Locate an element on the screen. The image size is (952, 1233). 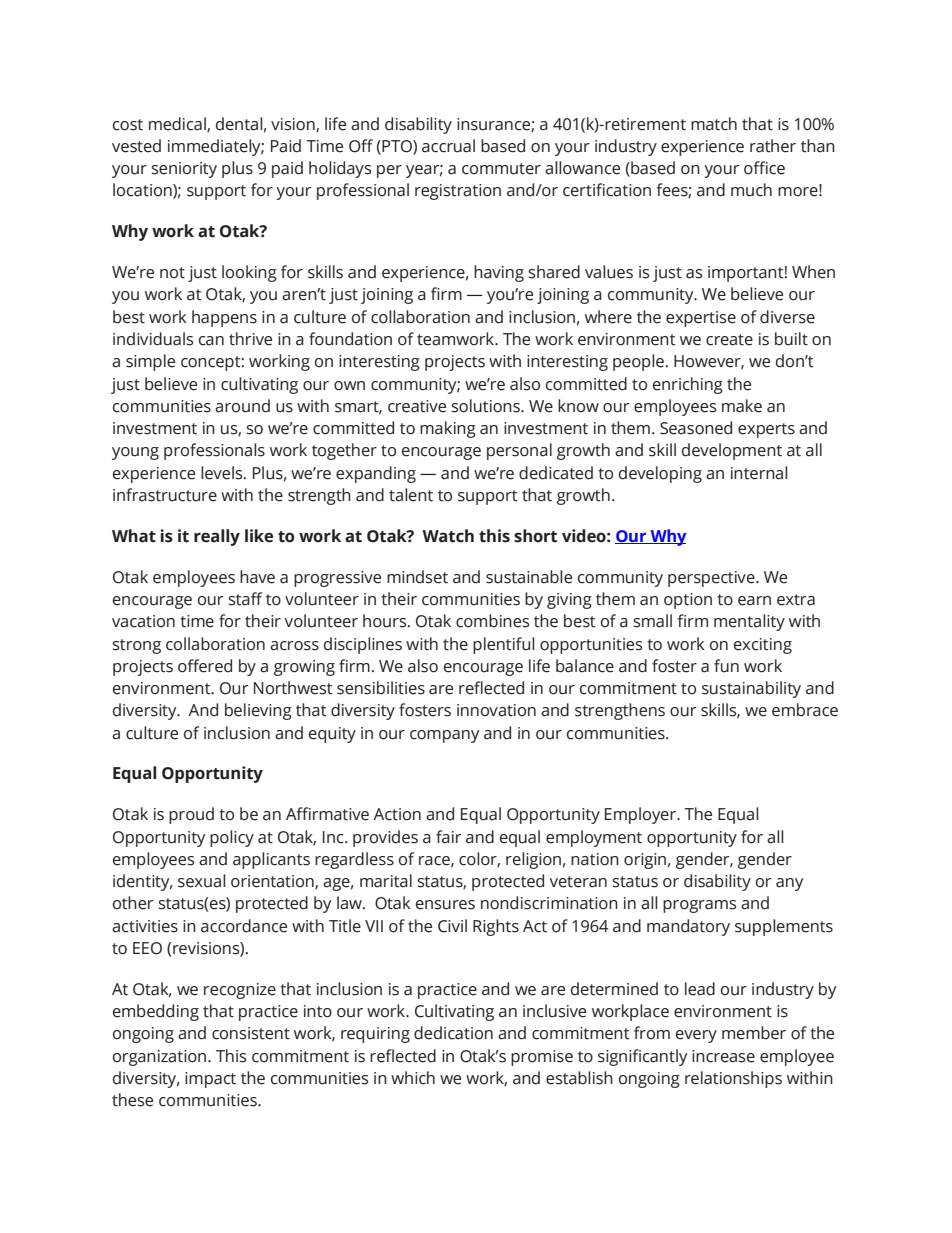
seniority is located at coordinates (184, 170).
